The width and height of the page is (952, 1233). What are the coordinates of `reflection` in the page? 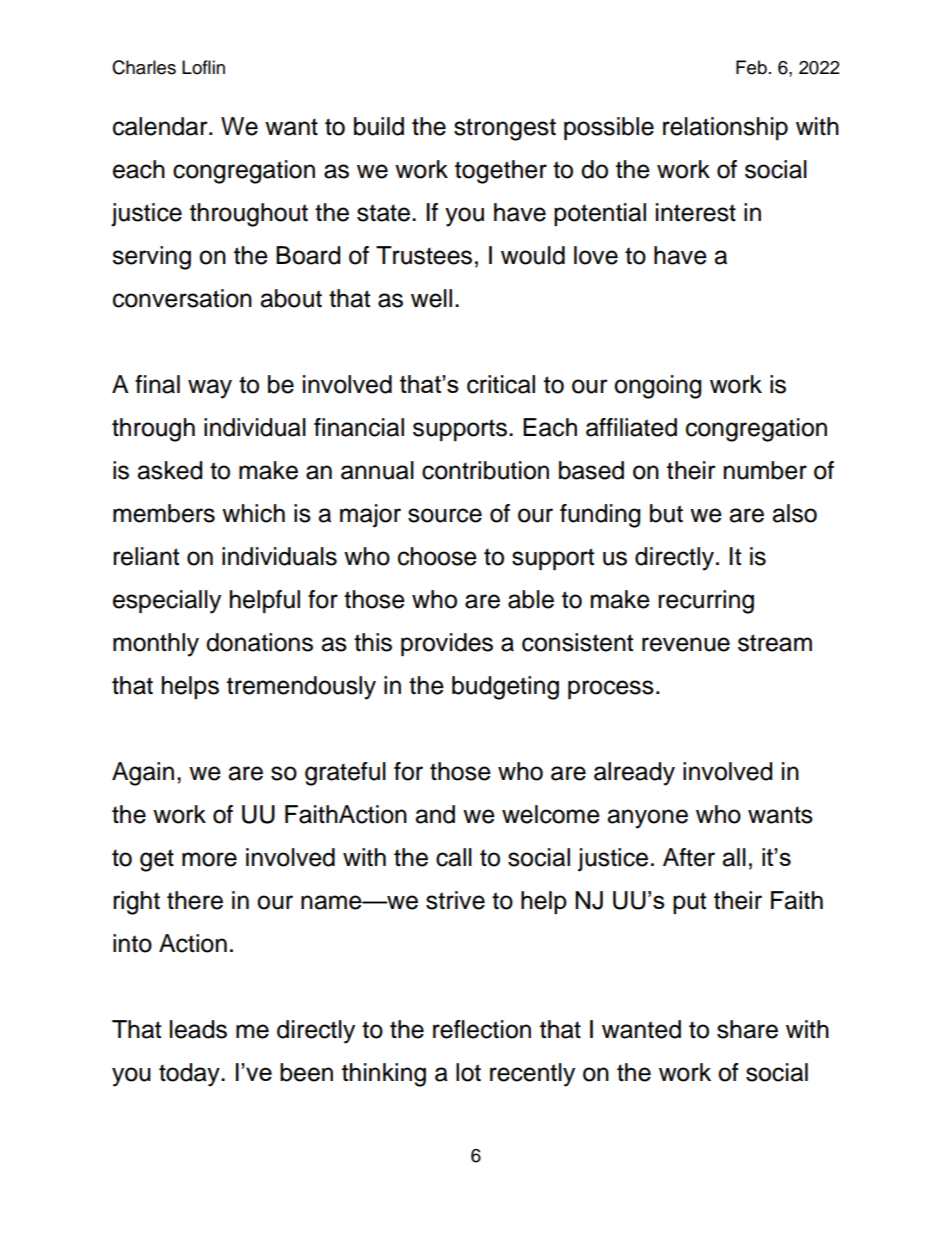 It's located at (482, 1029).
